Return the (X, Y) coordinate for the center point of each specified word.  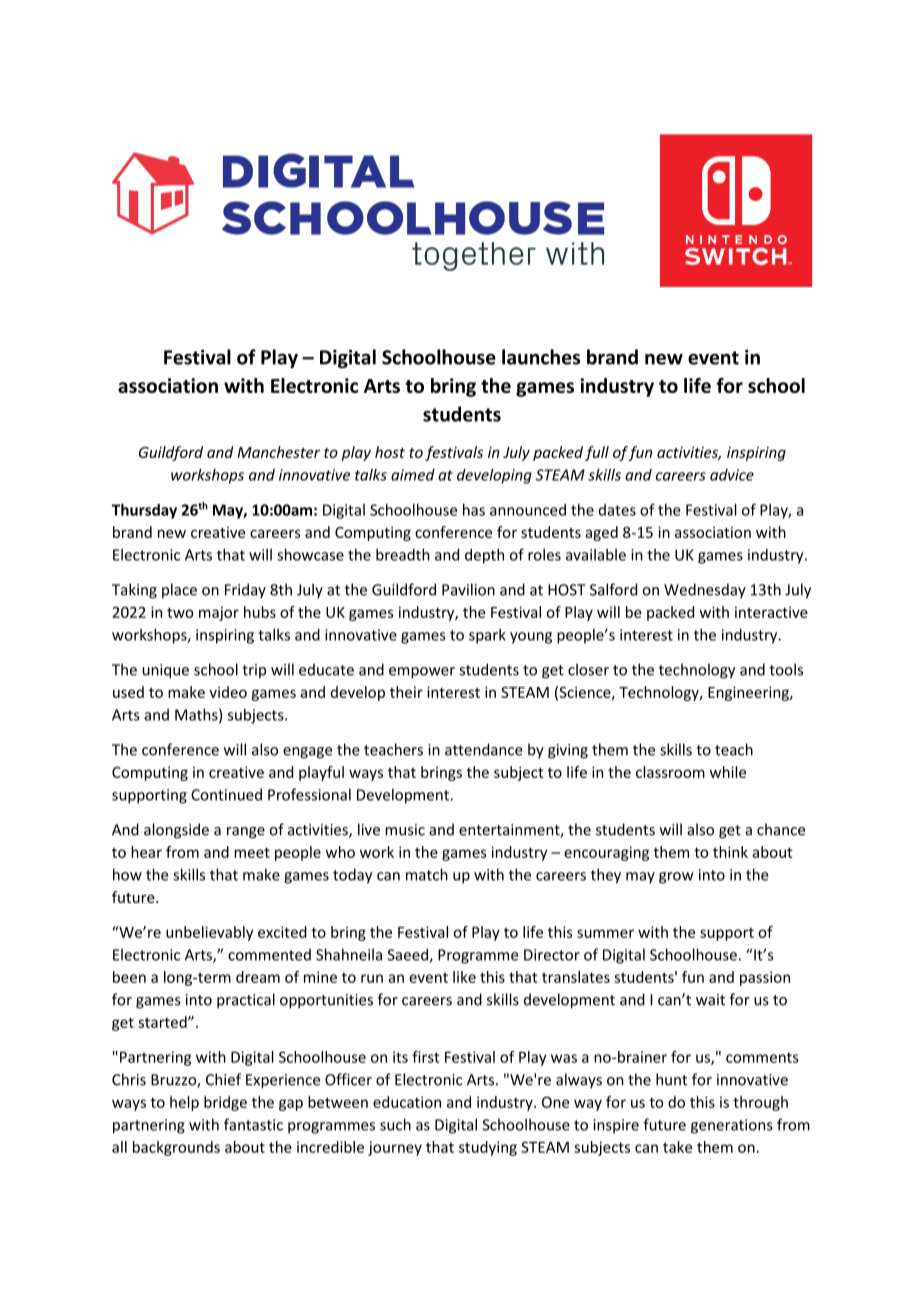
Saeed (409, 955)
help (184, 1103)
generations (732, 1126)
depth (484, 556)
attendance (484, 749)
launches (541, 357)
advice (732, 475)
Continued (226, 794)
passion (765, 978)
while (728, 772)
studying (488, 1148)
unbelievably (209, 933)
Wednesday (705, 591)
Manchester (278, 452)
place (179, 591)
